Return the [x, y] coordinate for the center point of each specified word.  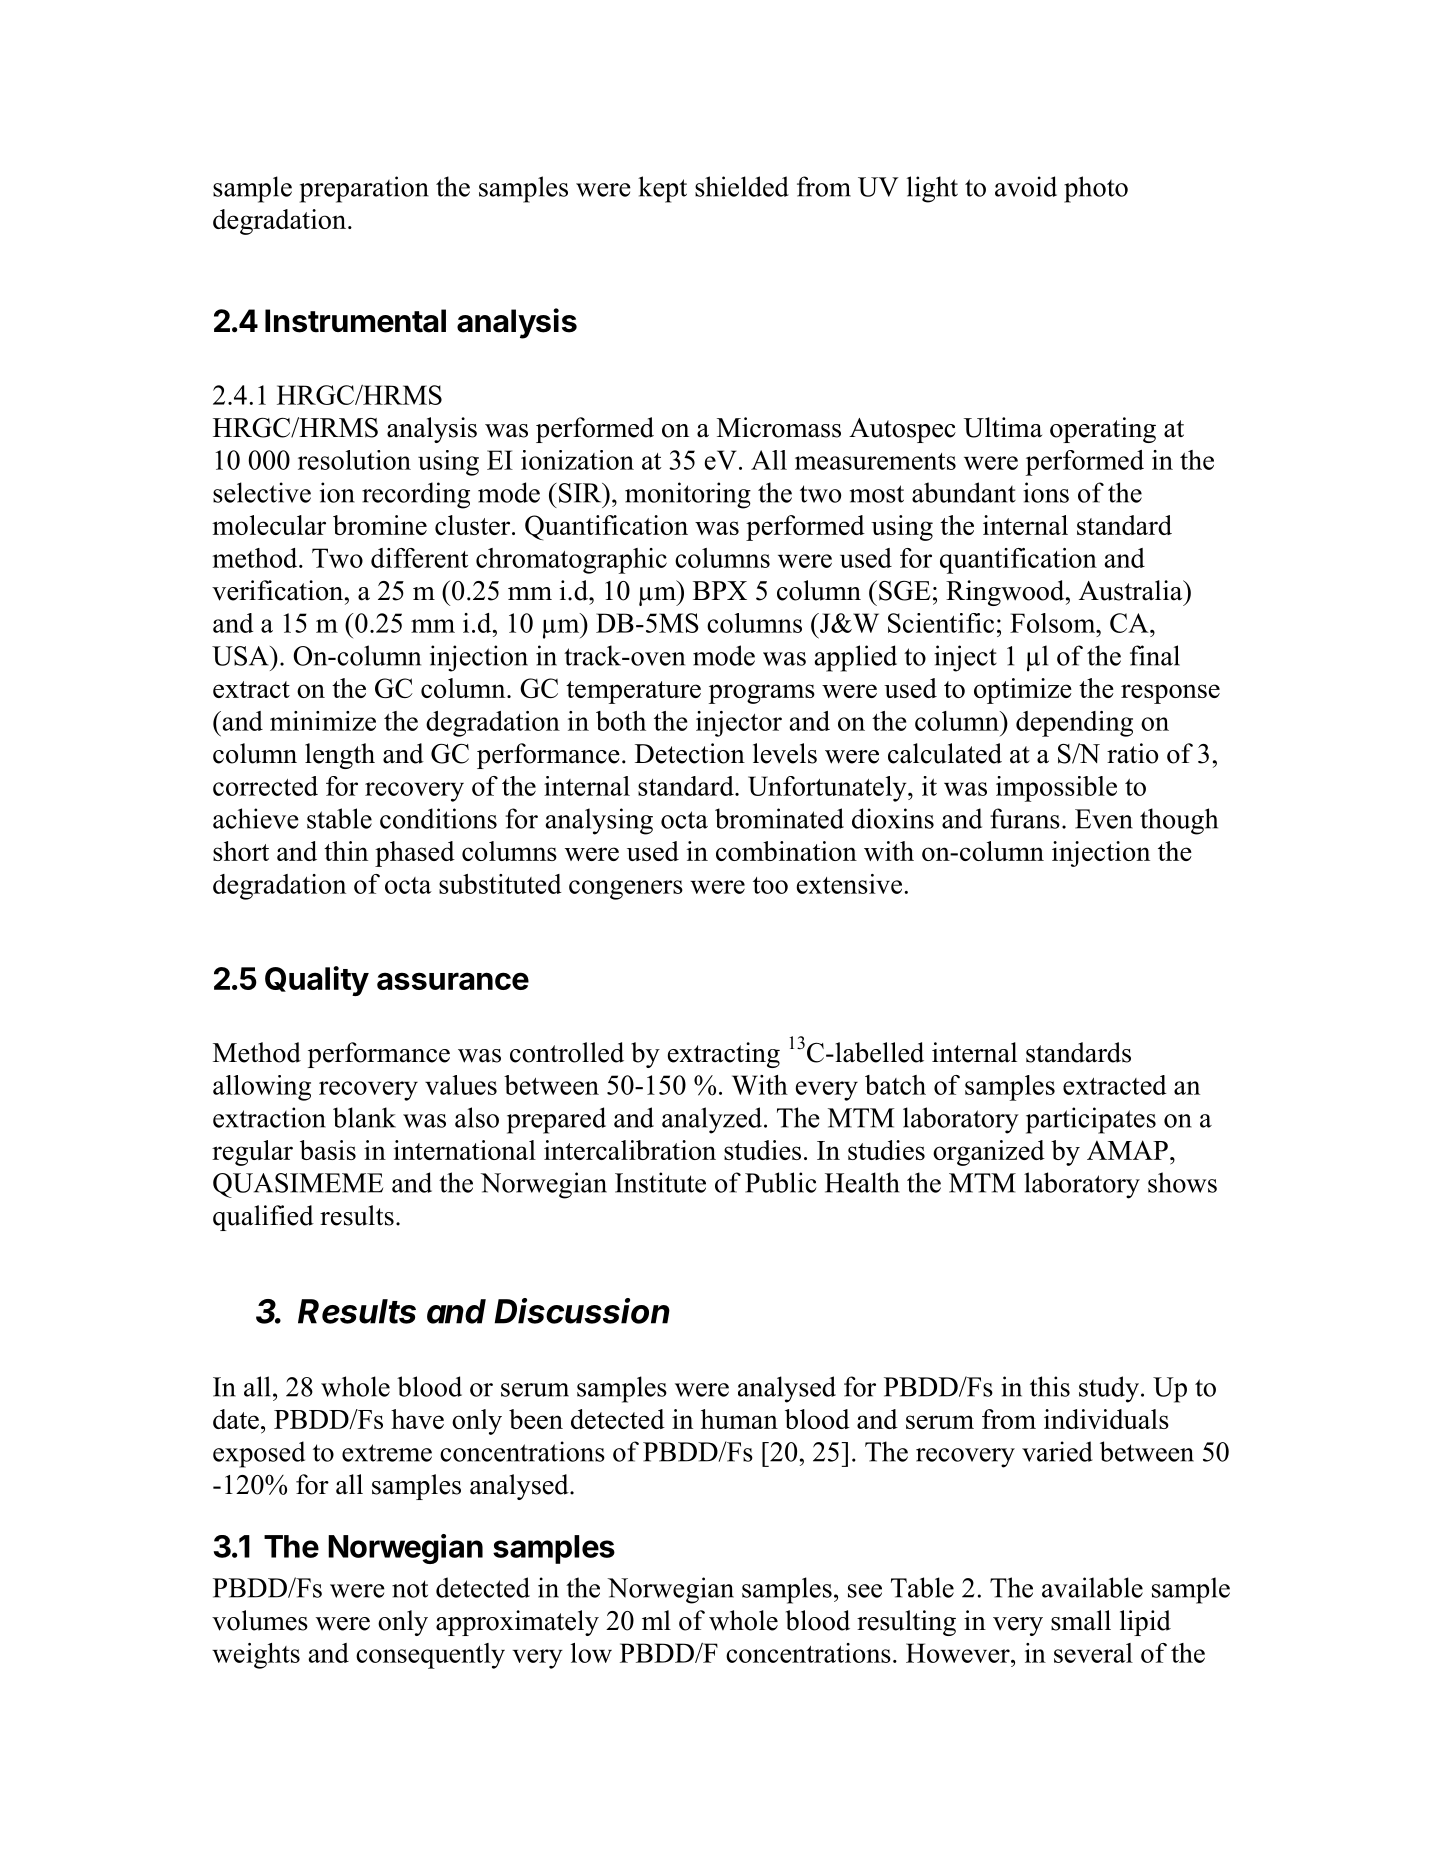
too [770, 885]
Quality [317, 981]
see [865, 1591]
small [1081, 1620]
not [410, 1589]
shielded [742, 186]
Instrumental [355, 321]
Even [1104, 819]
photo [1096, 189]
